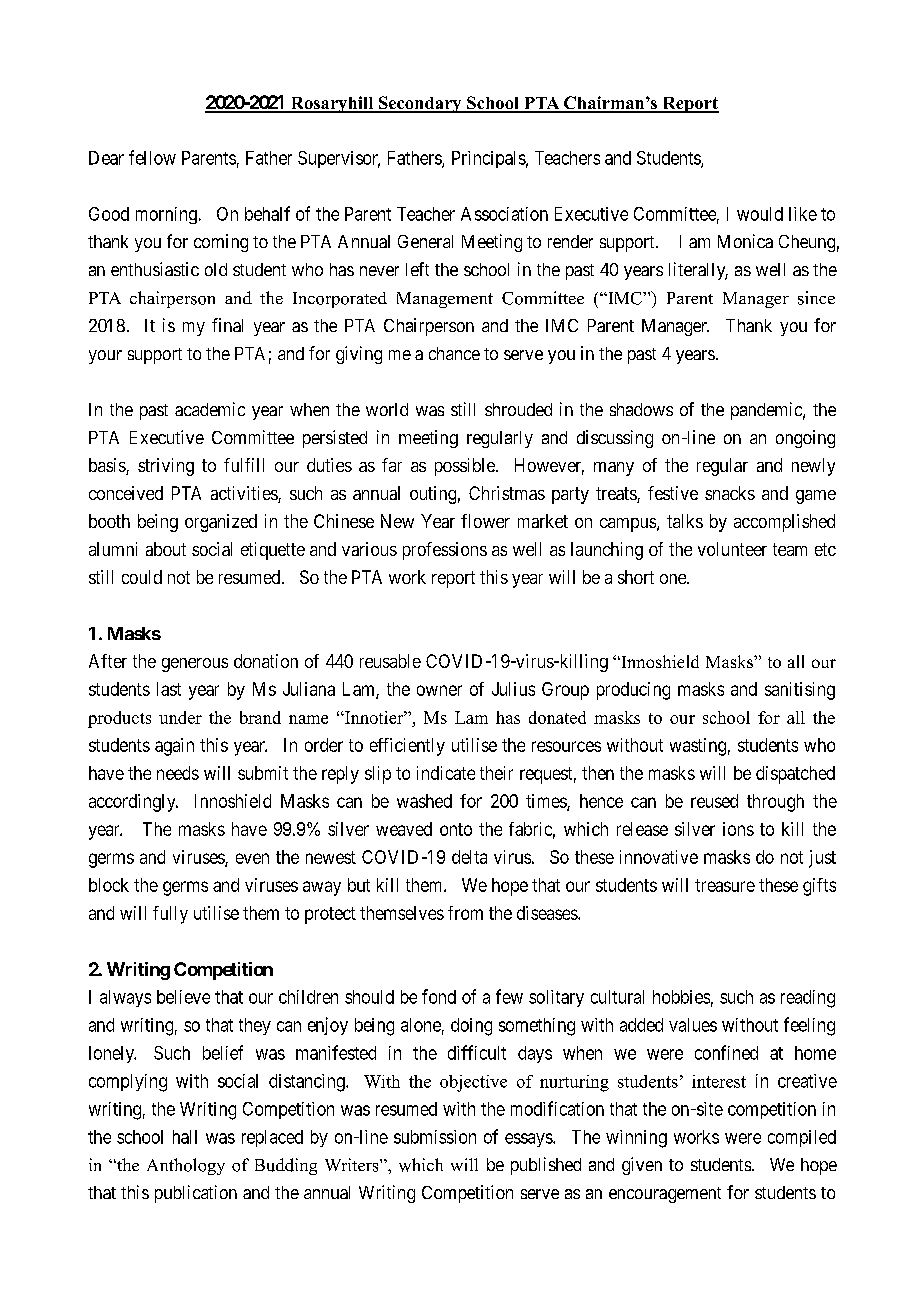 This screenshot has height=1308, width=924. I want to click on Secondary, so click(420, 104).
